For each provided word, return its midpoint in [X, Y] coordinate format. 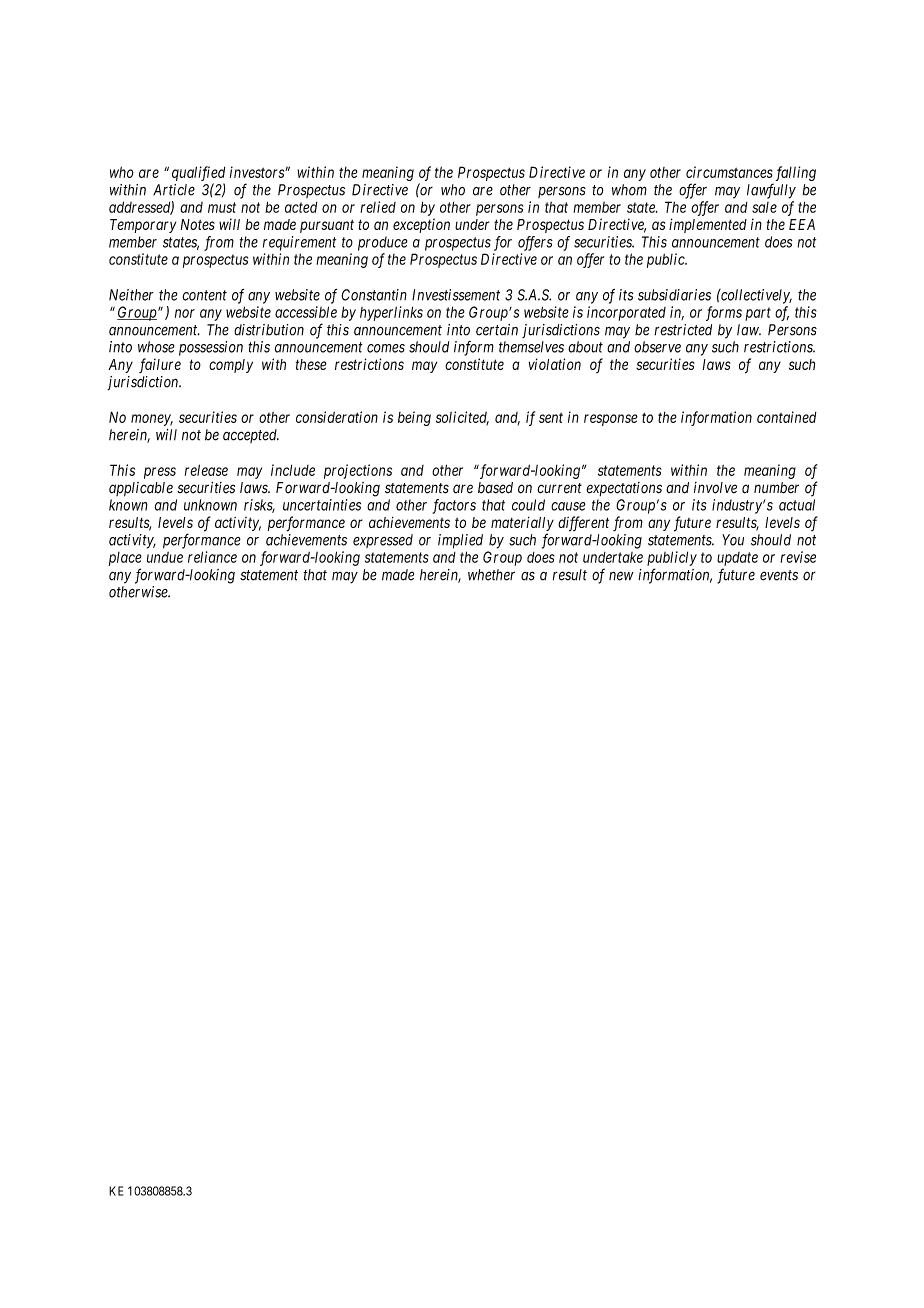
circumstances [729, 172]
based [495, 488]
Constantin [374, 295]
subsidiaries [674, 295]
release [206, 470]
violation [554, 364]
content [204, 295]
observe [657, 347]
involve [715, 488]
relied [378, 207]
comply [231, 366]
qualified [198, 173]
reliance [212, 557]
